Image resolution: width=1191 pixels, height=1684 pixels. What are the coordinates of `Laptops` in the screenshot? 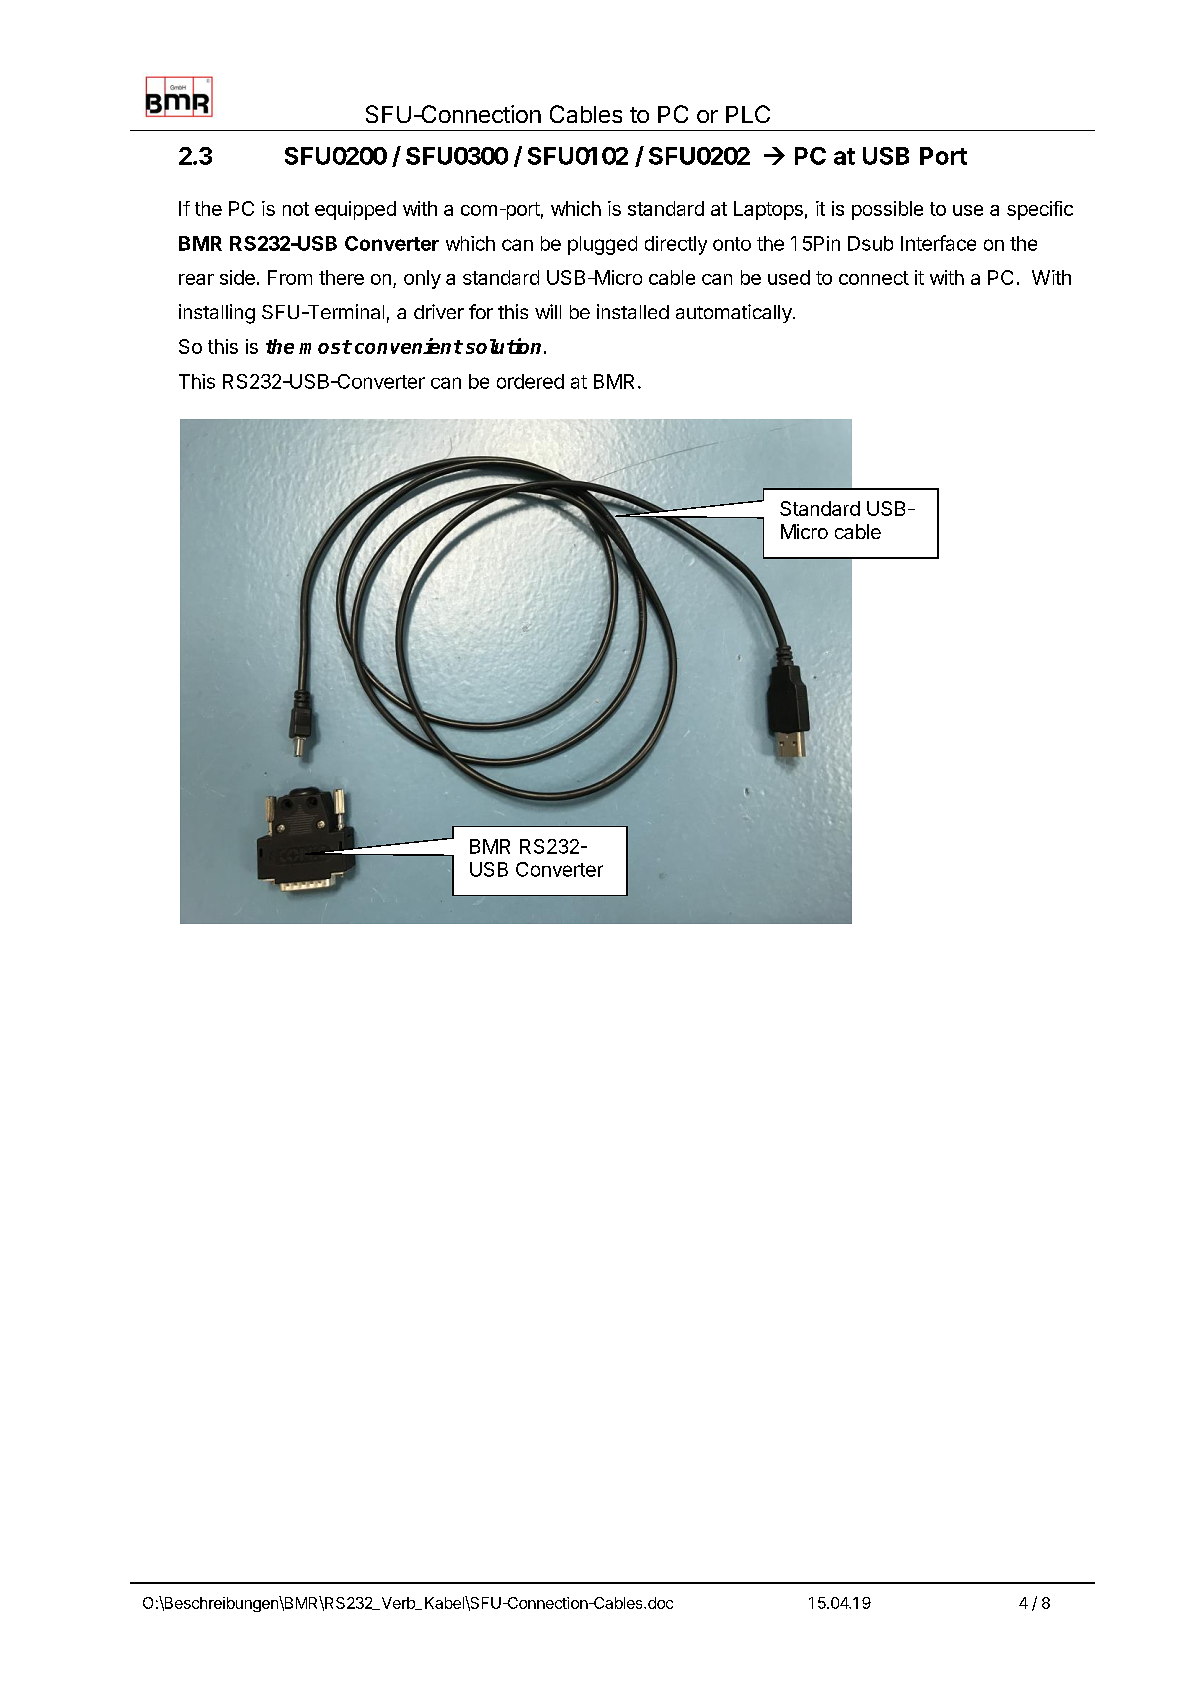 It's located at (768, 210).
